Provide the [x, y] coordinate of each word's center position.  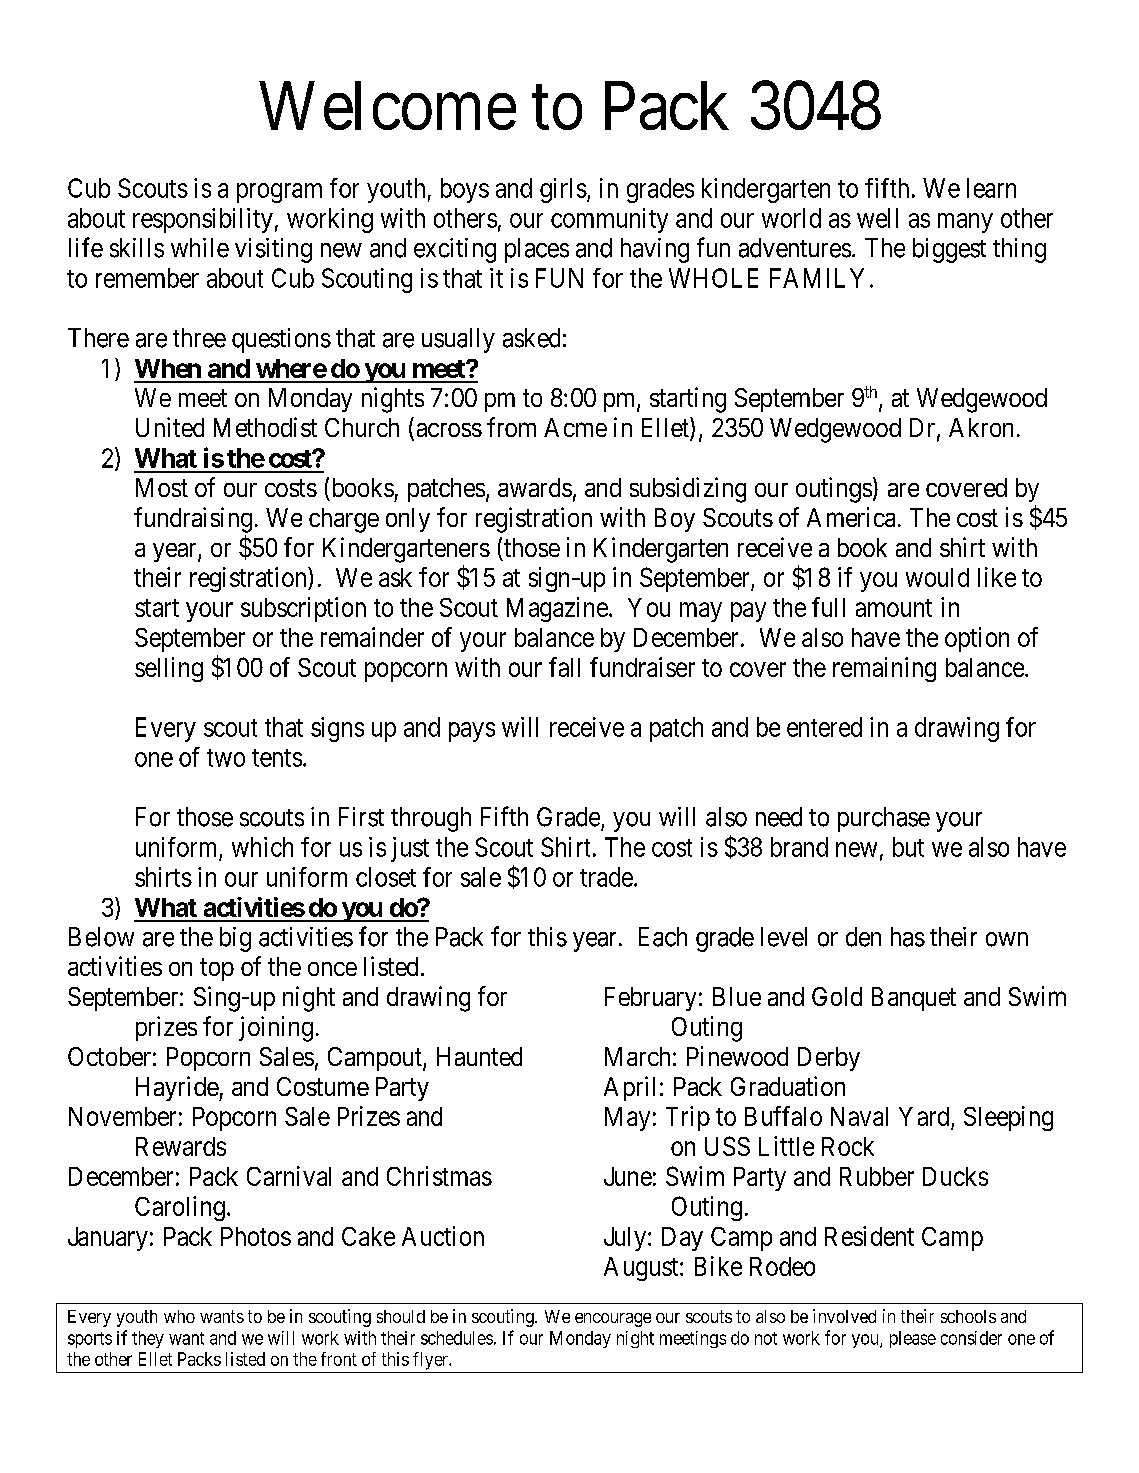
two [226, 758]
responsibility [203, 220]
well [877, 218]
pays [472, 732]
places [537, 250]
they [148, 1339]
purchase [884, 819]
